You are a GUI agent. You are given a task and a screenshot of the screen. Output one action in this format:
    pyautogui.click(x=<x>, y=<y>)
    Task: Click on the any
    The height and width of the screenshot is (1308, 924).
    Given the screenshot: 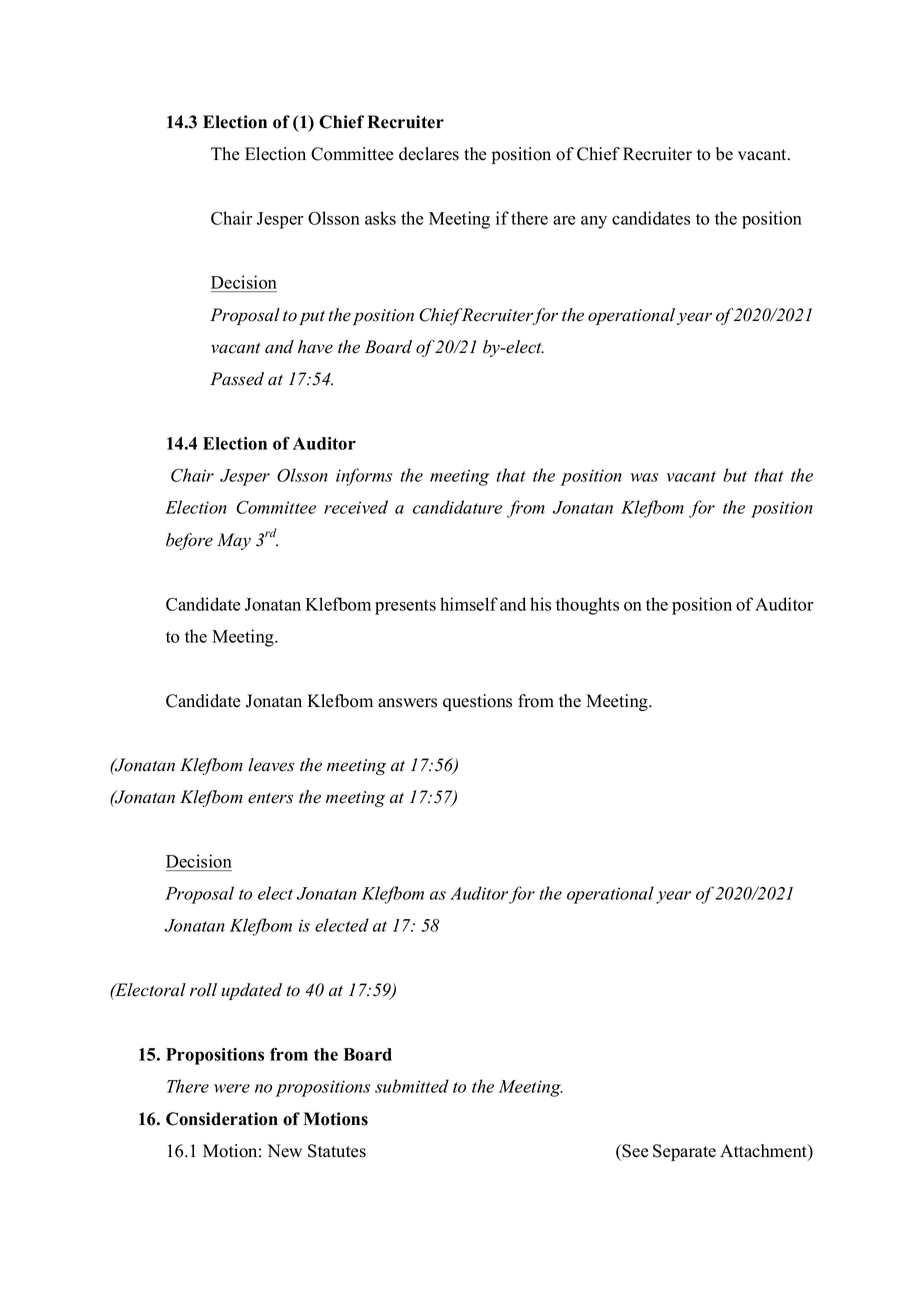 What is the action you would take?
    pyautogui.click(x=594, y=222)
